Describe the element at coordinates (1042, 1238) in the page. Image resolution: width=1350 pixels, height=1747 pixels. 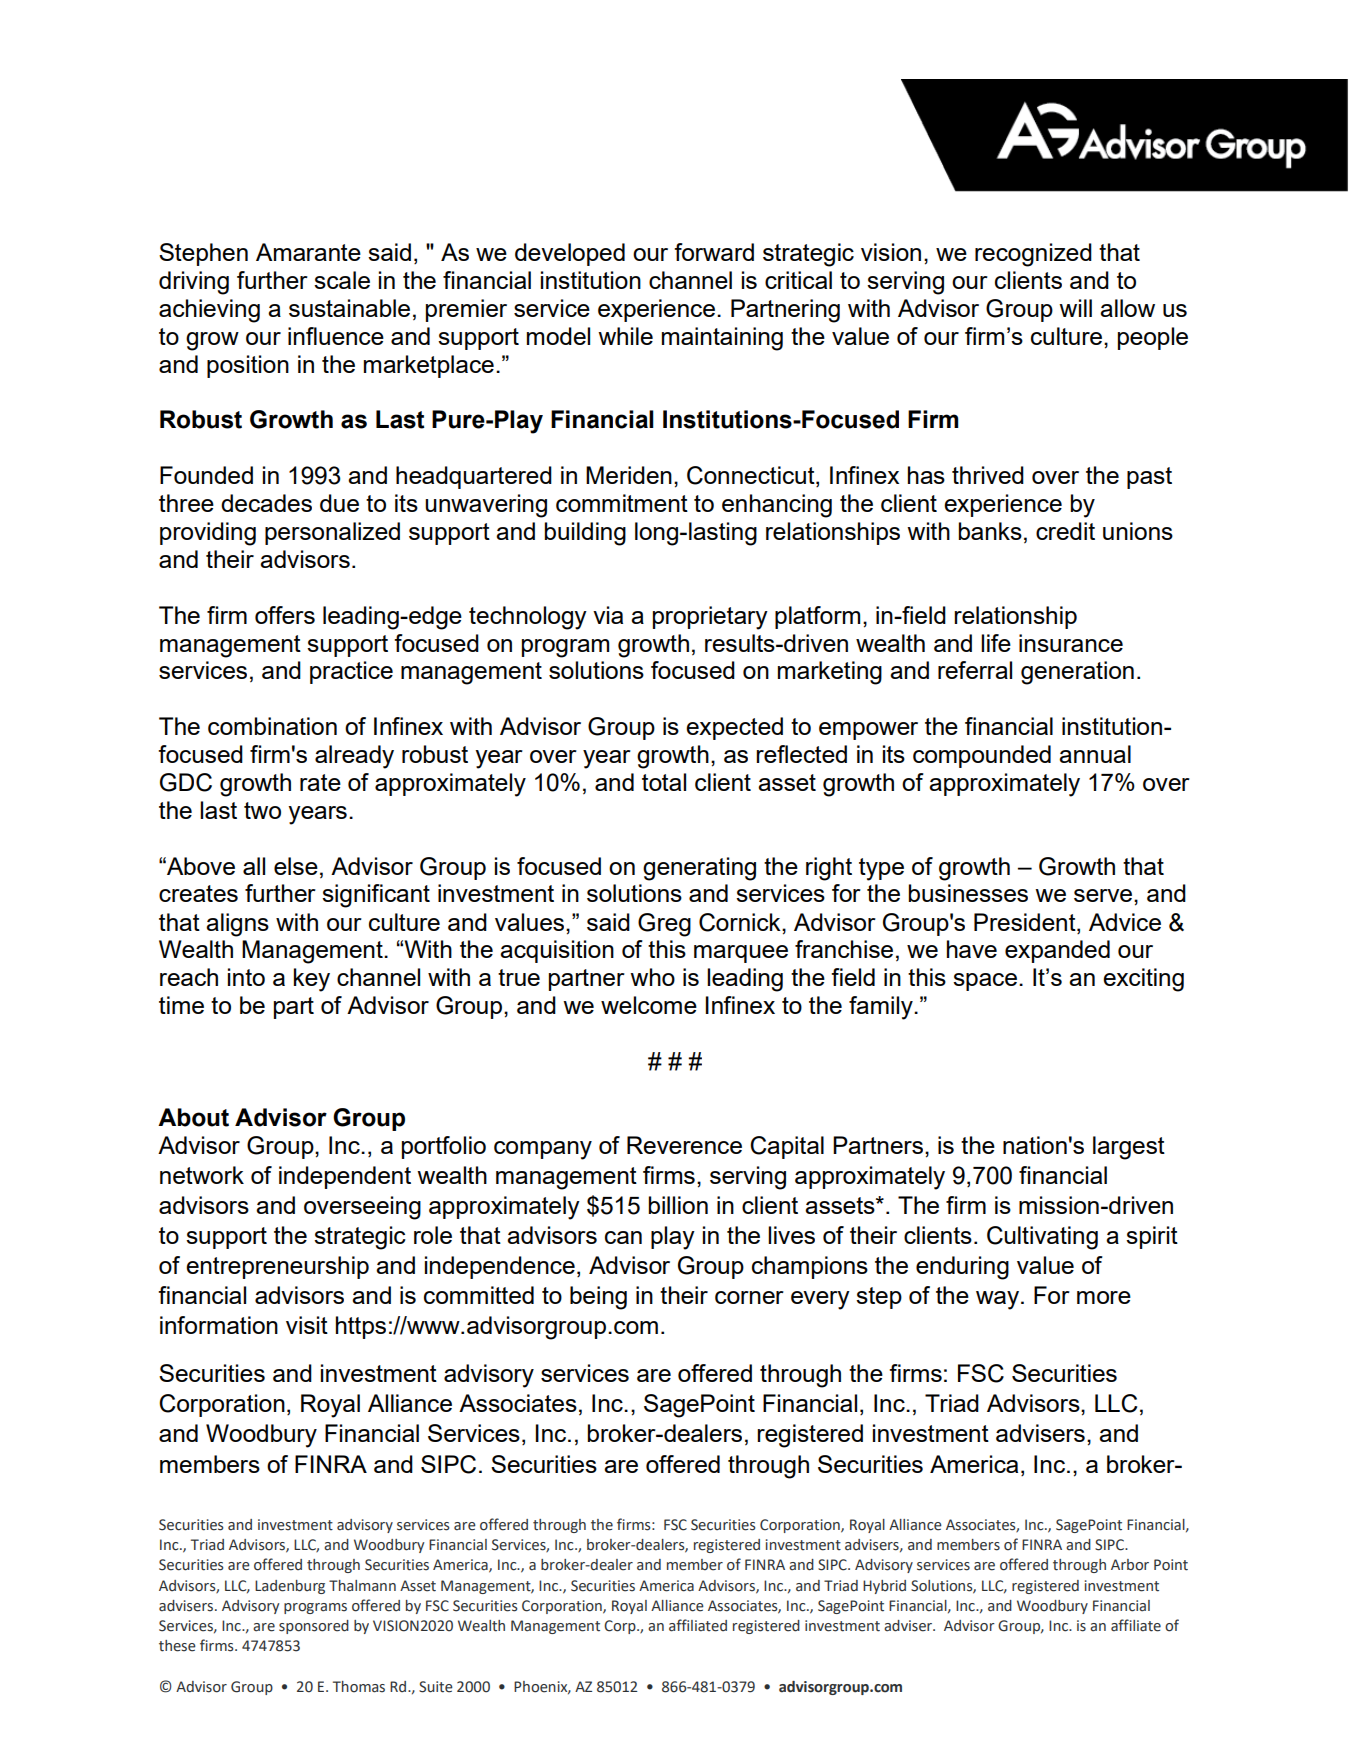
I see `Cultivating` at that location.
